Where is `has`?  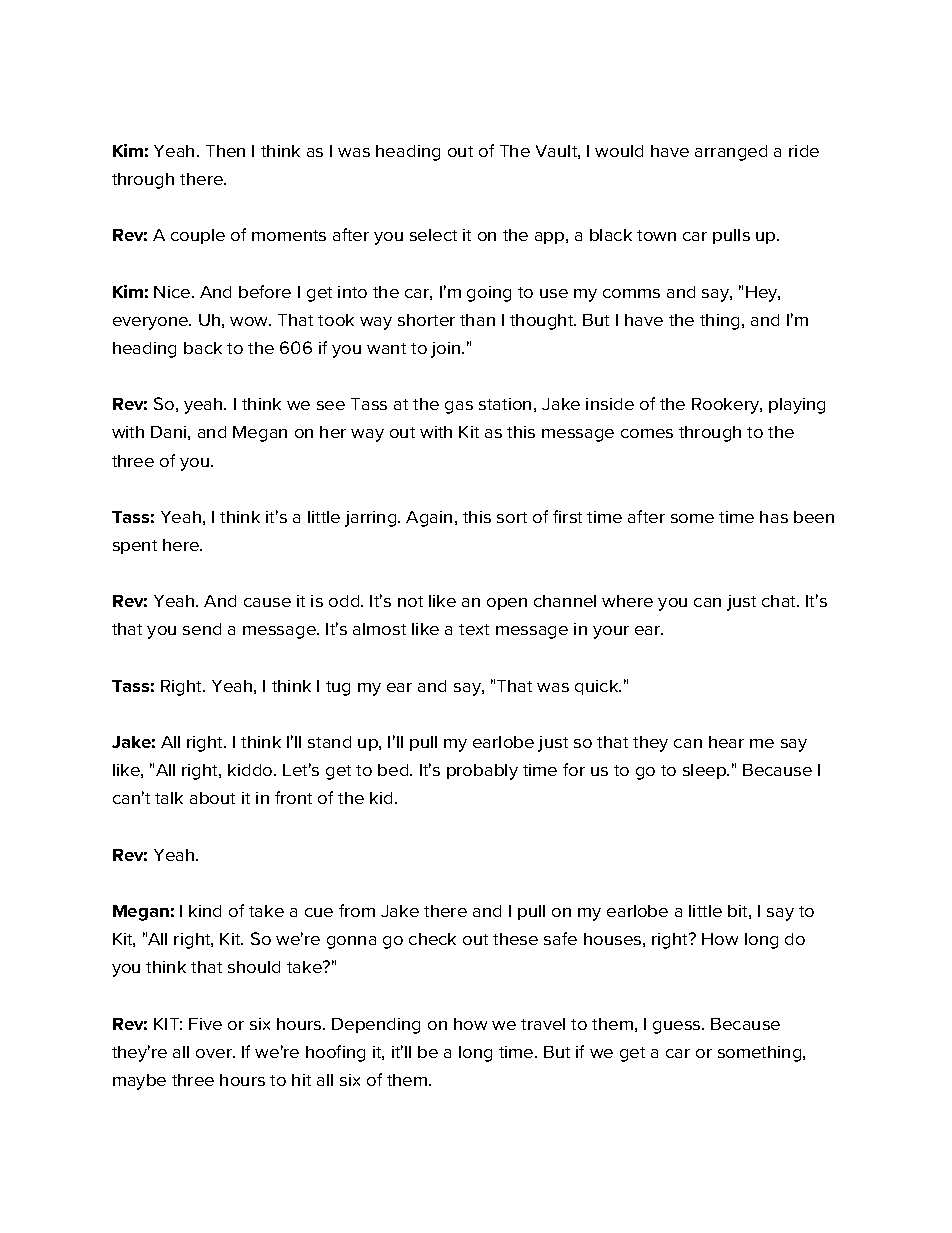
has is located at coordinates (774, 517).
